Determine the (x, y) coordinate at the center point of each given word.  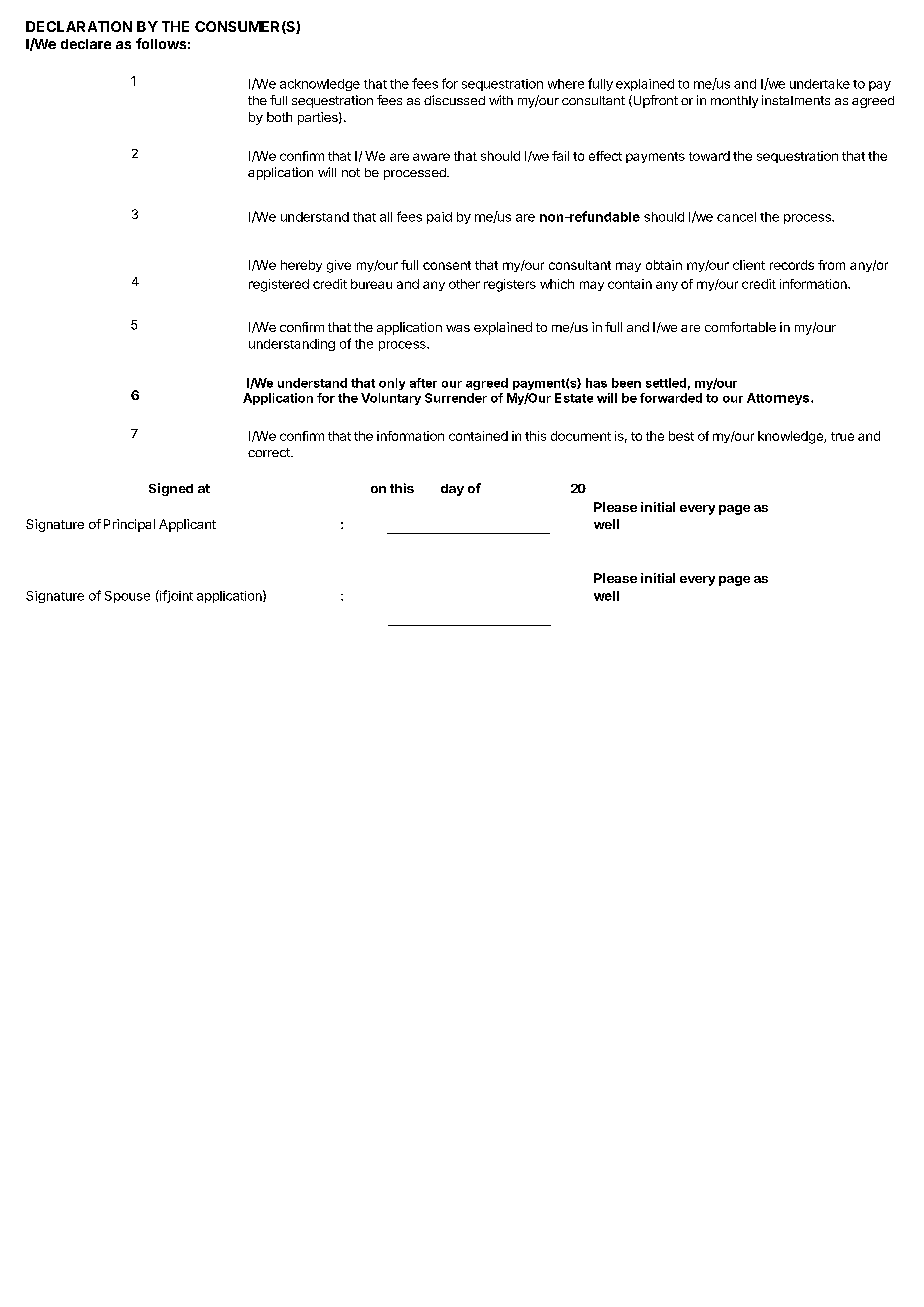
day (452, 490)
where (566, 84)
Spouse (127, 597)
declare (86, 44)
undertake (820, 84)
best (681, 436)
